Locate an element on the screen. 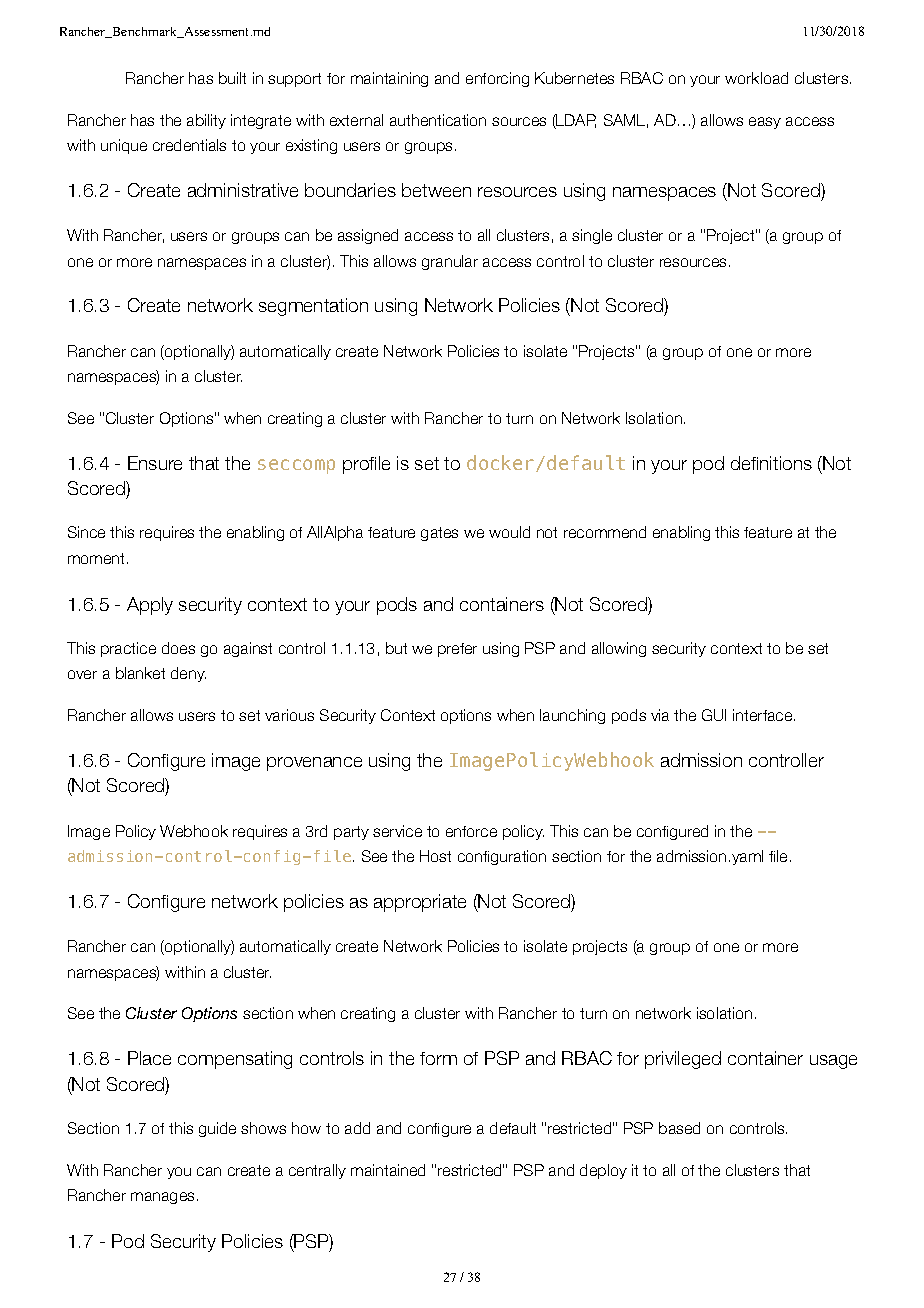 The width and height of the screenshot is (924, 1308). manages is located at coordinates (162, 1198).
